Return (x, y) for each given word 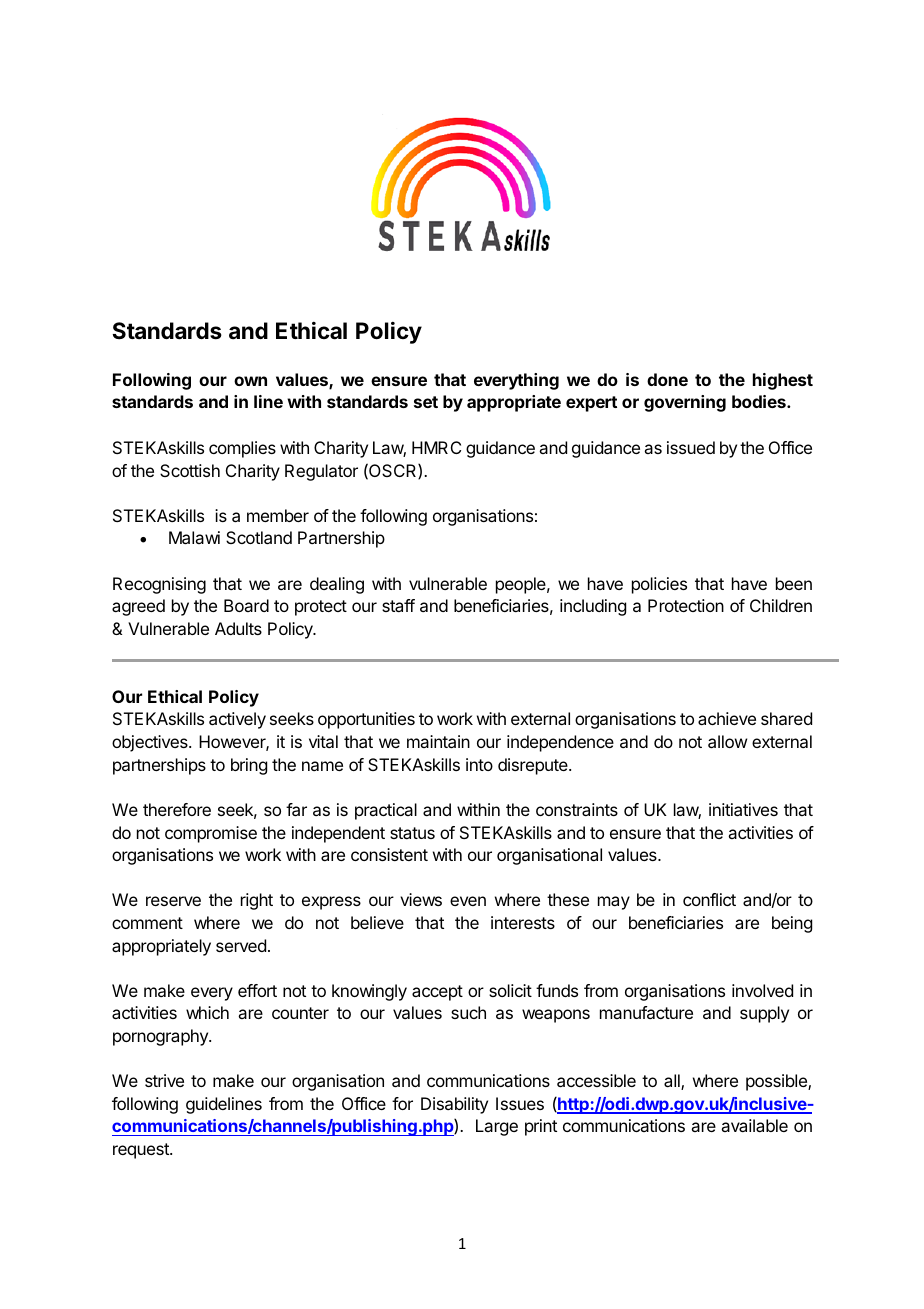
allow (727, 741)
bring (249, 766)
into (479, 764)
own (250, 381)
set (426, 402)
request (142, 1151)
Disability (454, 1105)
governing (685, 403)
